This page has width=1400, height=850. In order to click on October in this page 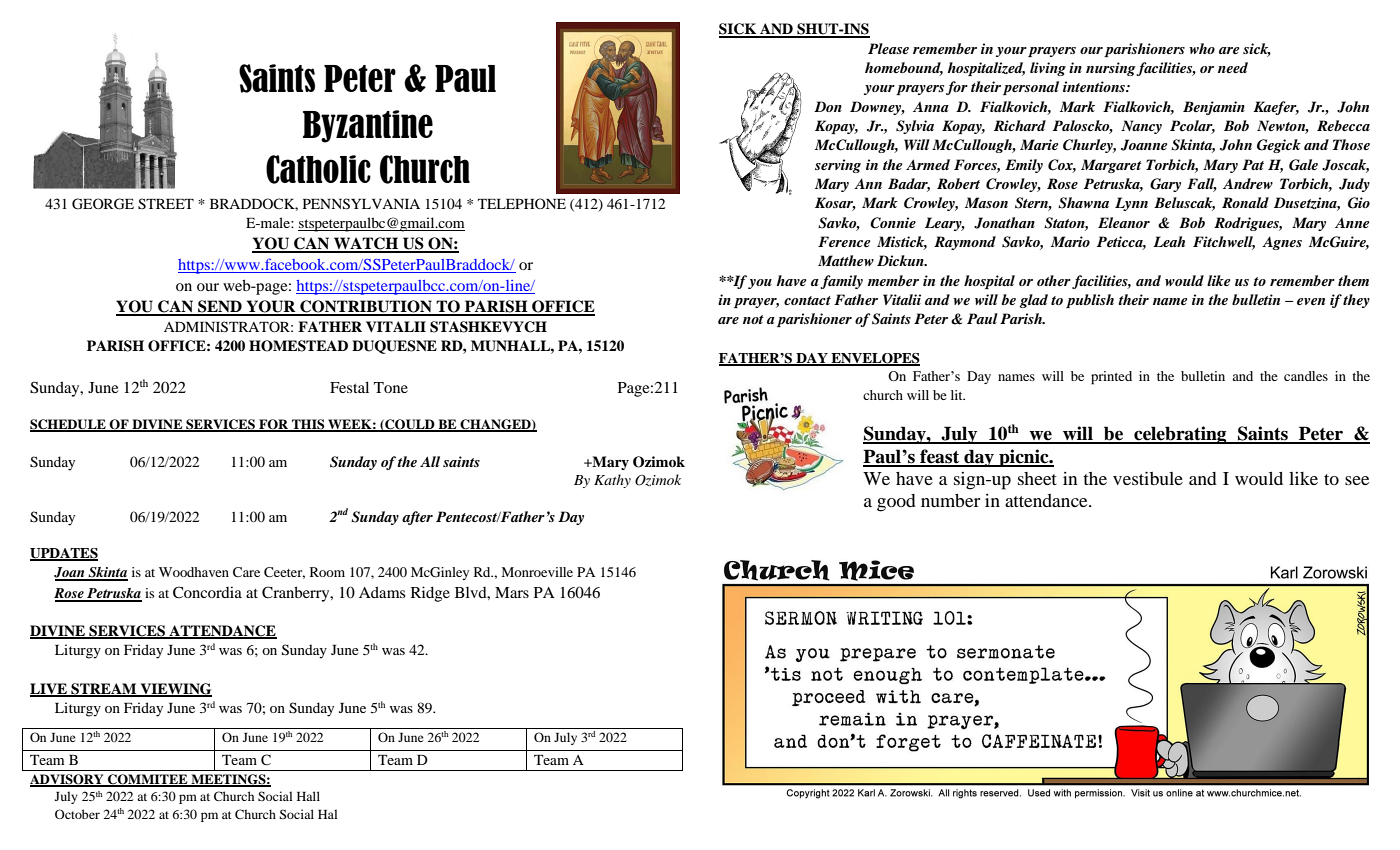, I will do `click(77, 814)`.
